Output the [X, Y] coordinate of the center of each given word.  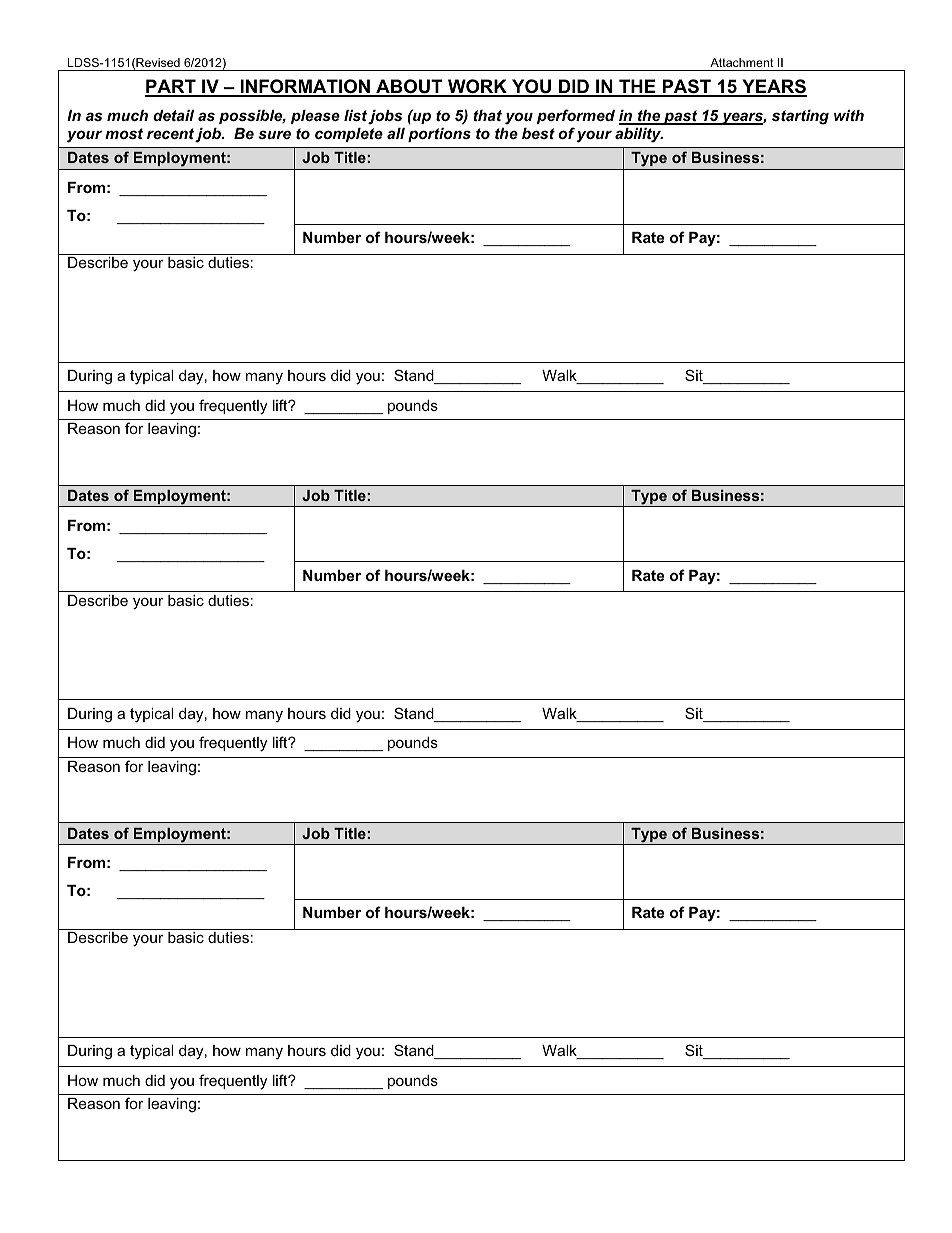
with [849, 115]
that [488, 115]
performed [576, 116]
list [355, 115]
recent [171, 135]
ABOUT [409, 87]
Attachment [742, 62]
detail [173, 115]
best [538, 133]
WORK [477, 87]
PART [171, 87]
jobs [385, 117]
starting [800, 117]
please [315, 117]
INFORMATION [305, 87]
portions [439, 135]
